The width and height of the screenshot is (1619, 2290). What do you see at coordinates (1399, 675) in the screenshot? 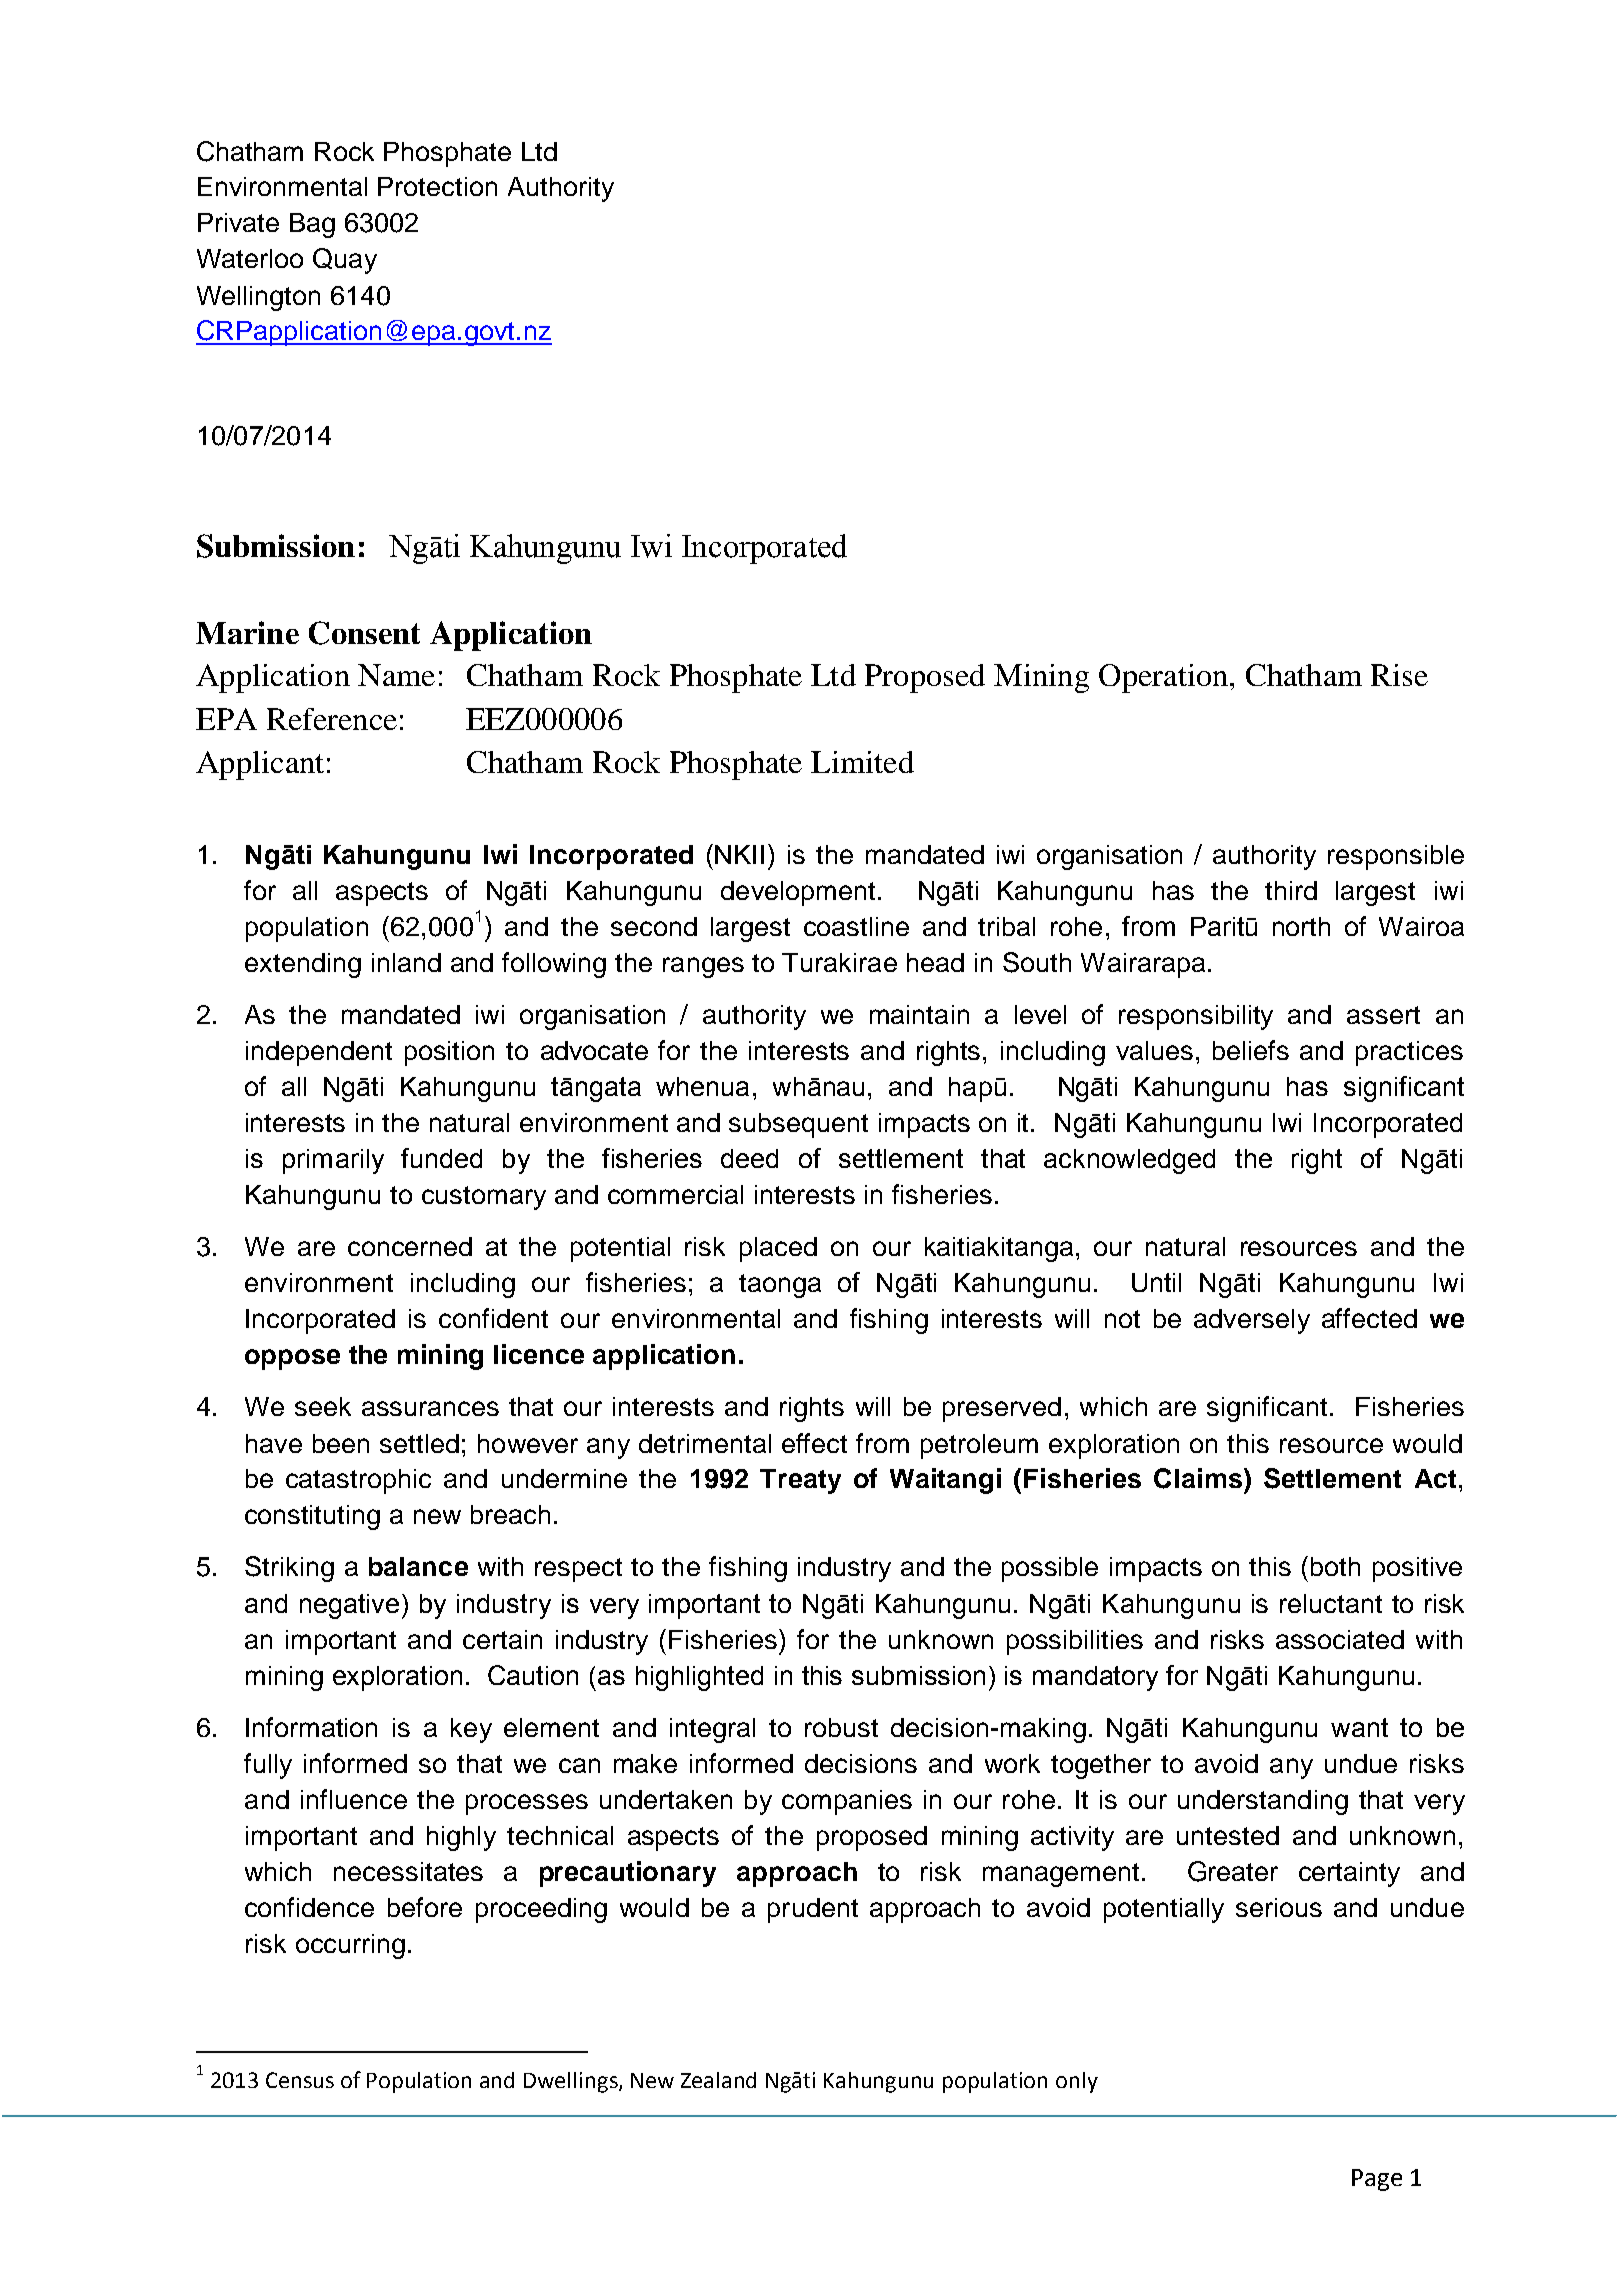
I see `Rise` at bounding box center [1399, 675].
